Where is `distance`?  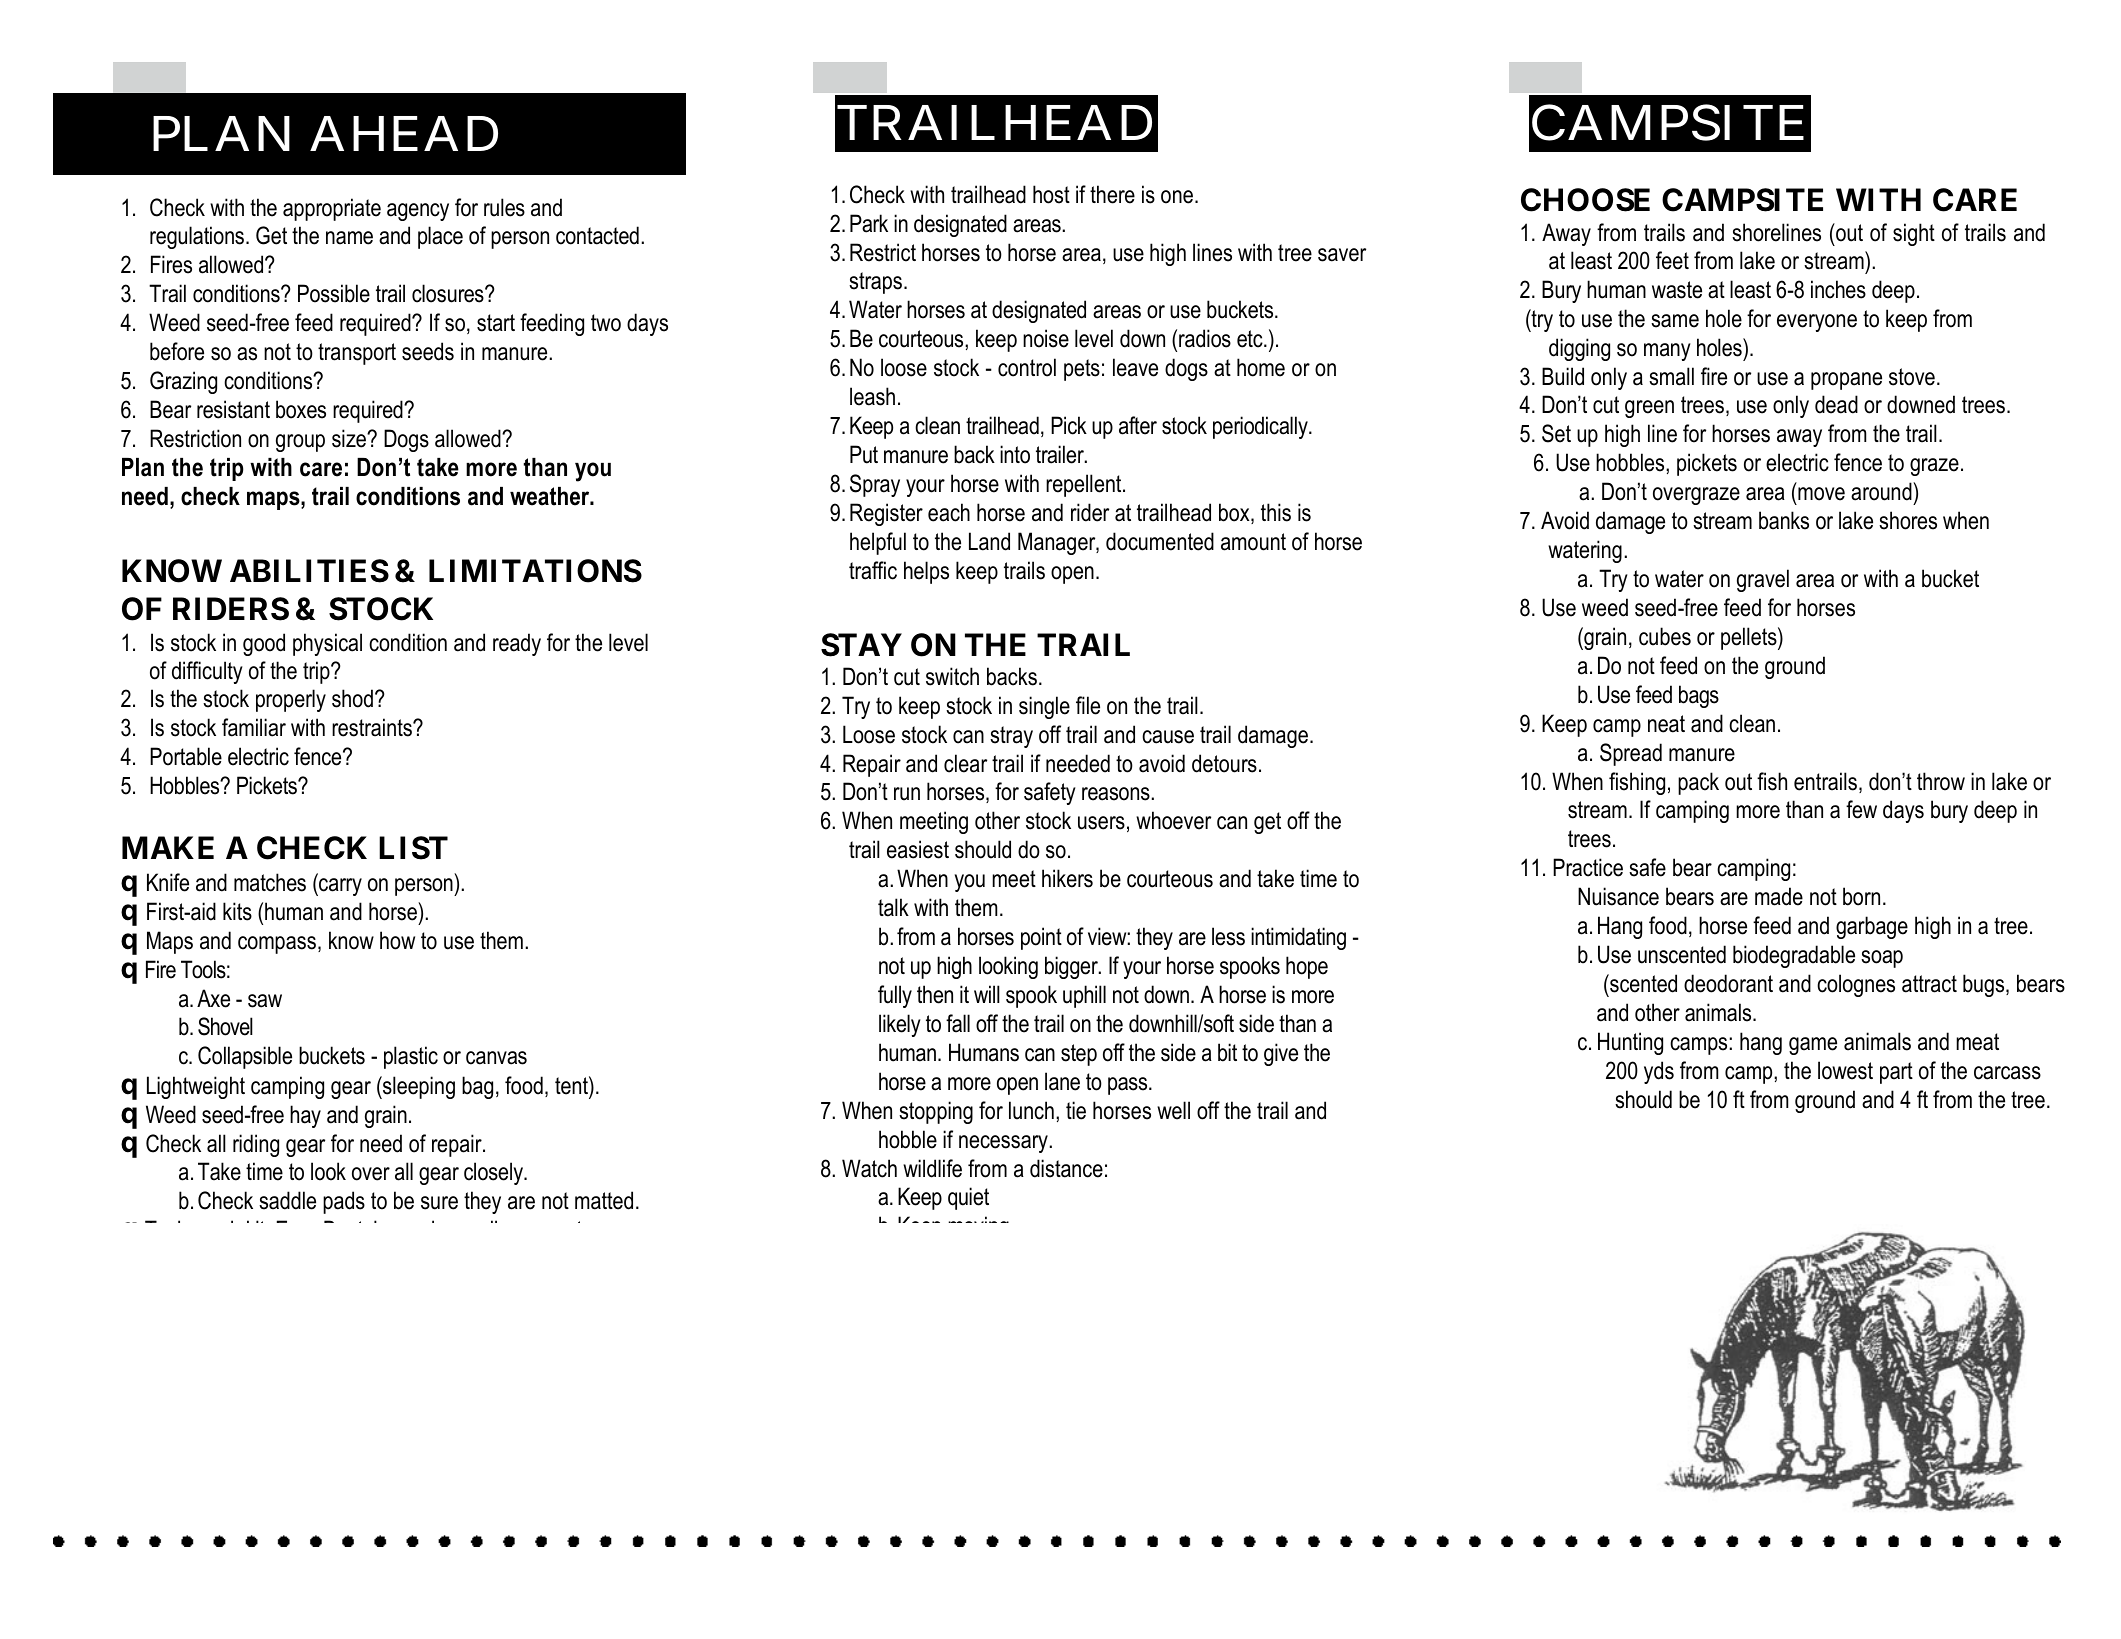
distance is located at coordinates (1066, 1168).
